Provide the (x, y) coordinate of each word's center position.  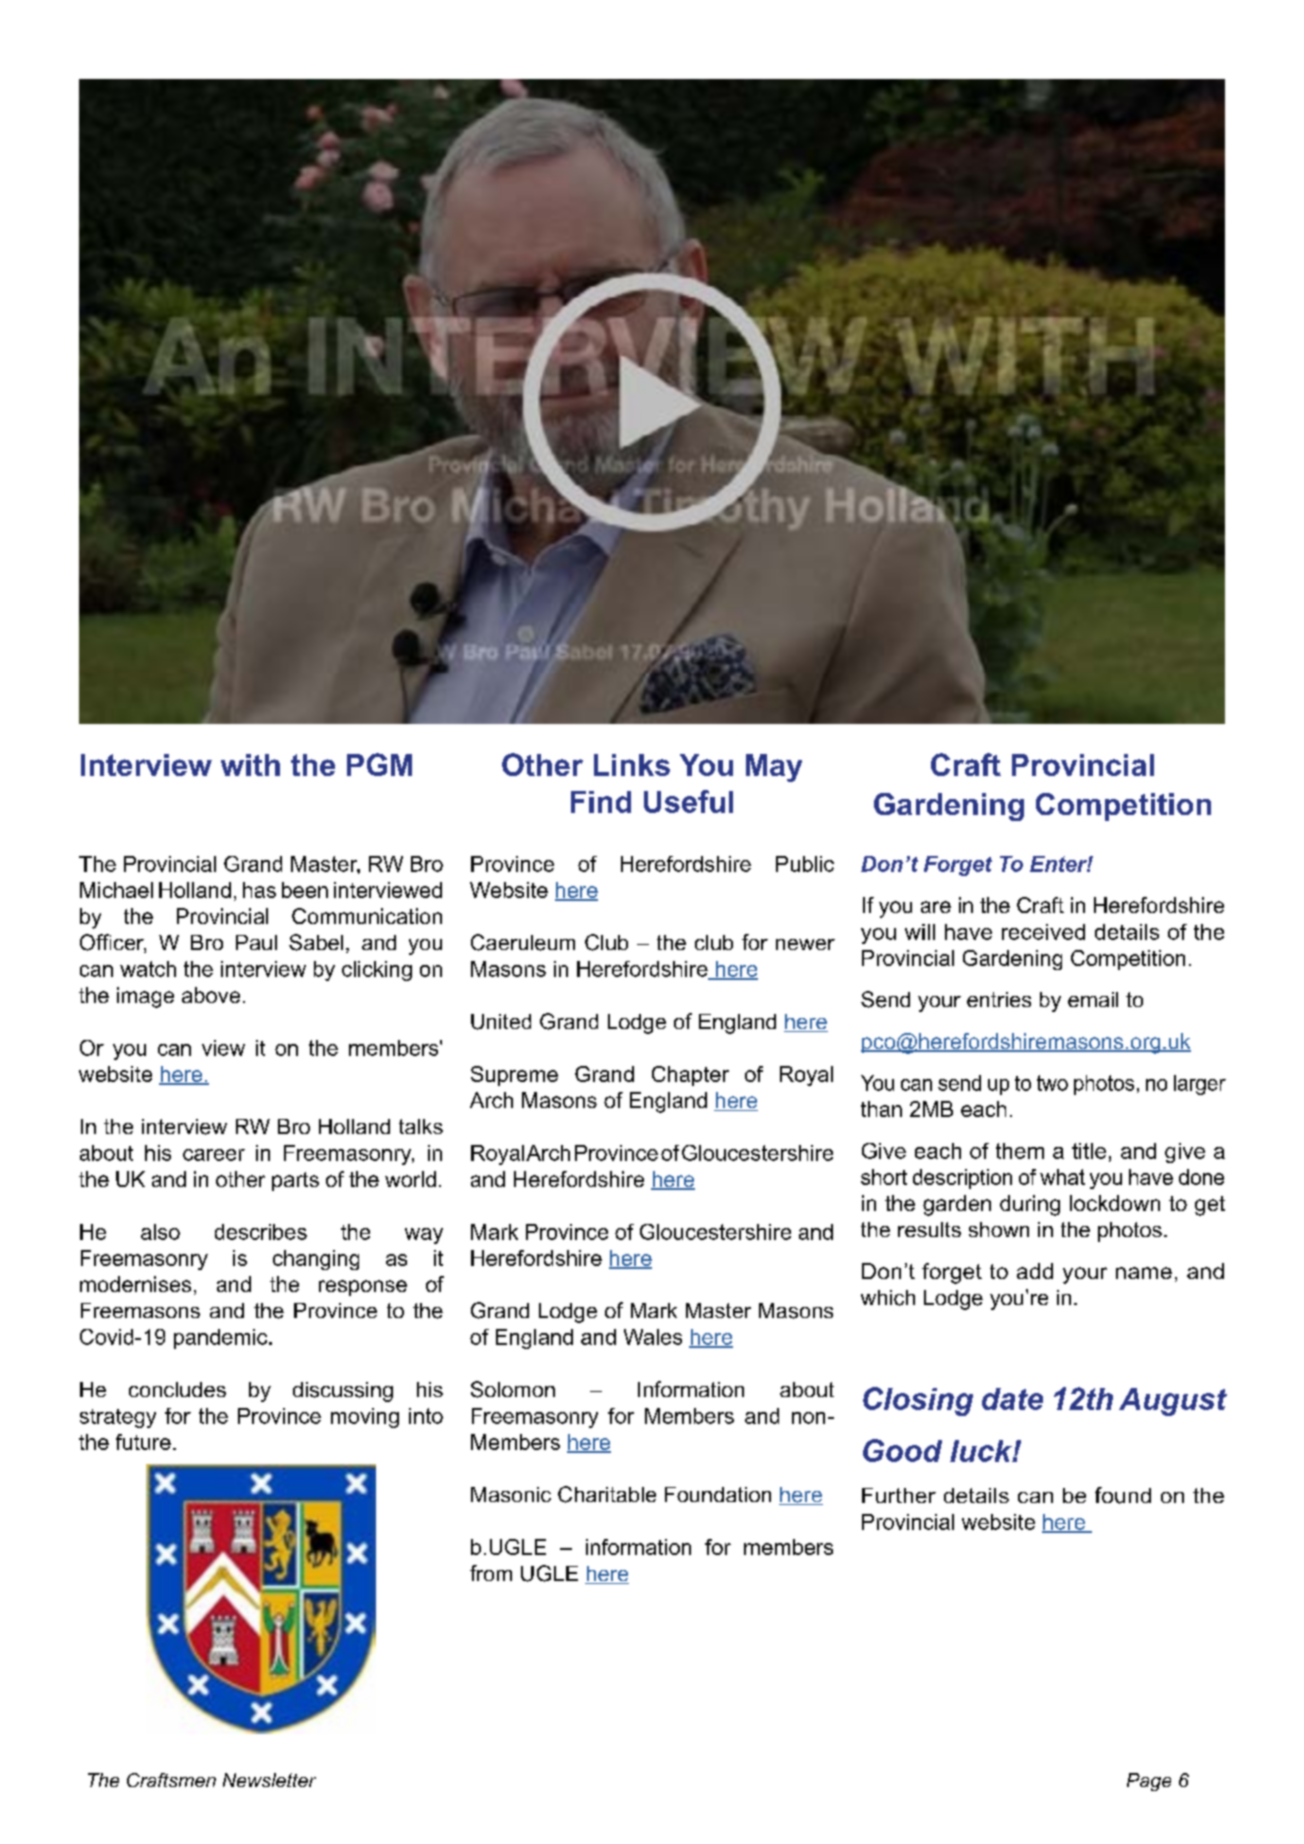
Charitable (607, 1494)
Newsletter (269, 1780)
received (1043, 932)
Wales (653, 1337)
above (211, 995)
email (1093, 999)
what (1062, 1177)
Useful (688, 801)
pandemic (222, 1339)
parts (295, 1181)
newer (805, 944)
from (491, 1573)
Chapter (690, 1076)
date (1012, 1399)
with (250, 765)
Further (899, 1495)
